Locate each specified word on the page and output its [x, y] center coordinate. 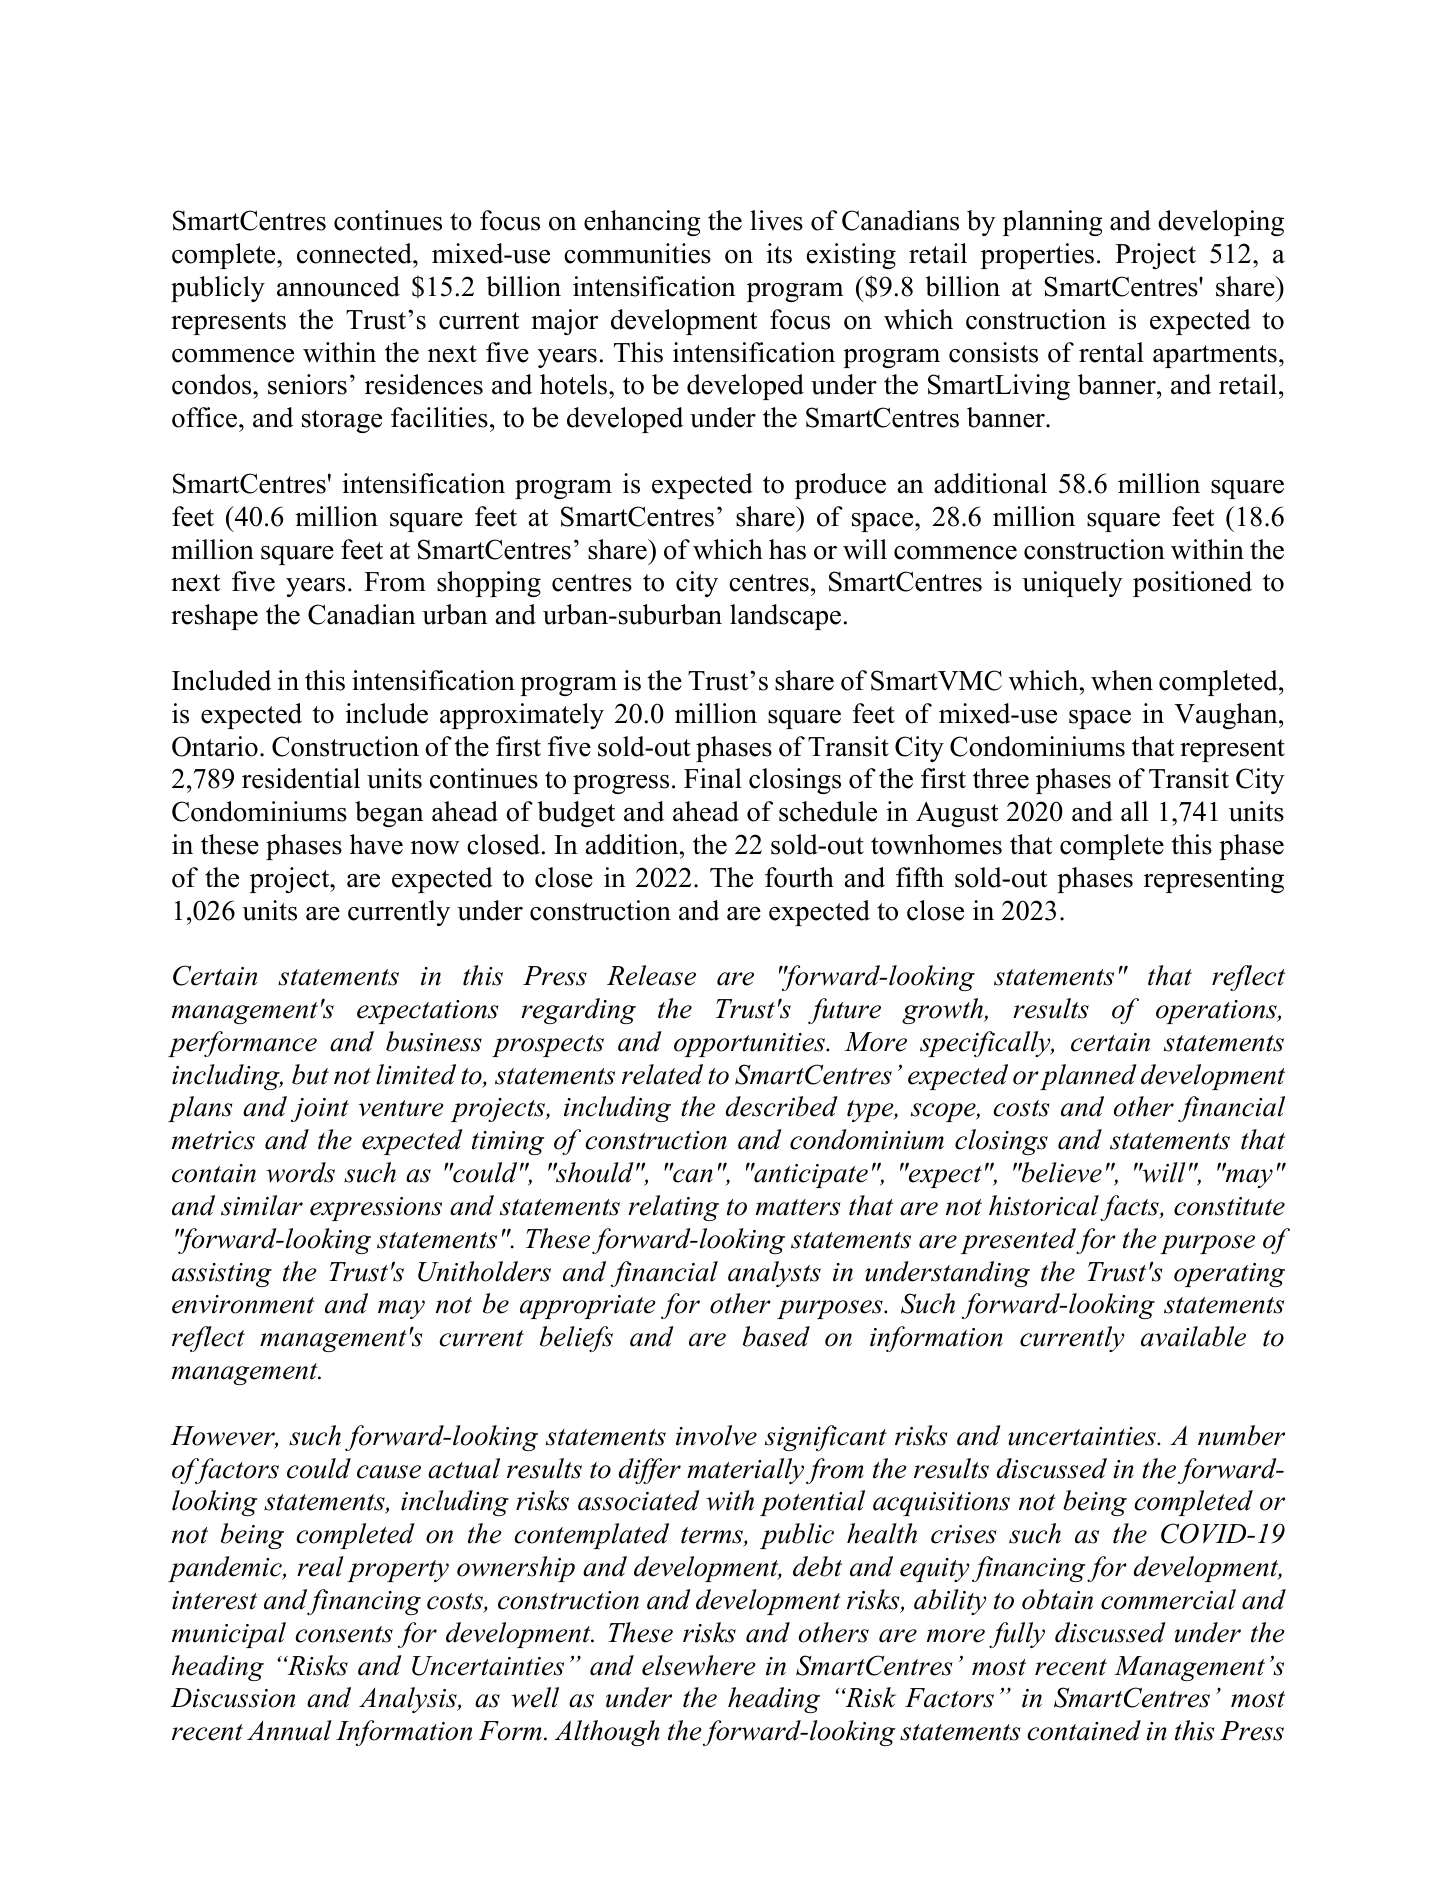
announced [338, 286]
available [1193, 1336]
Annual [289, 1730]
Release [651, 975]
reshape [214, 617]
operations [1217, 1012]
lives [776, 220]
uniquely [1072, 584]
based [776, 1336]
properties [1037, 256]
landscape [785, 617]
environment [243, 1304]
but [310, 1074]
